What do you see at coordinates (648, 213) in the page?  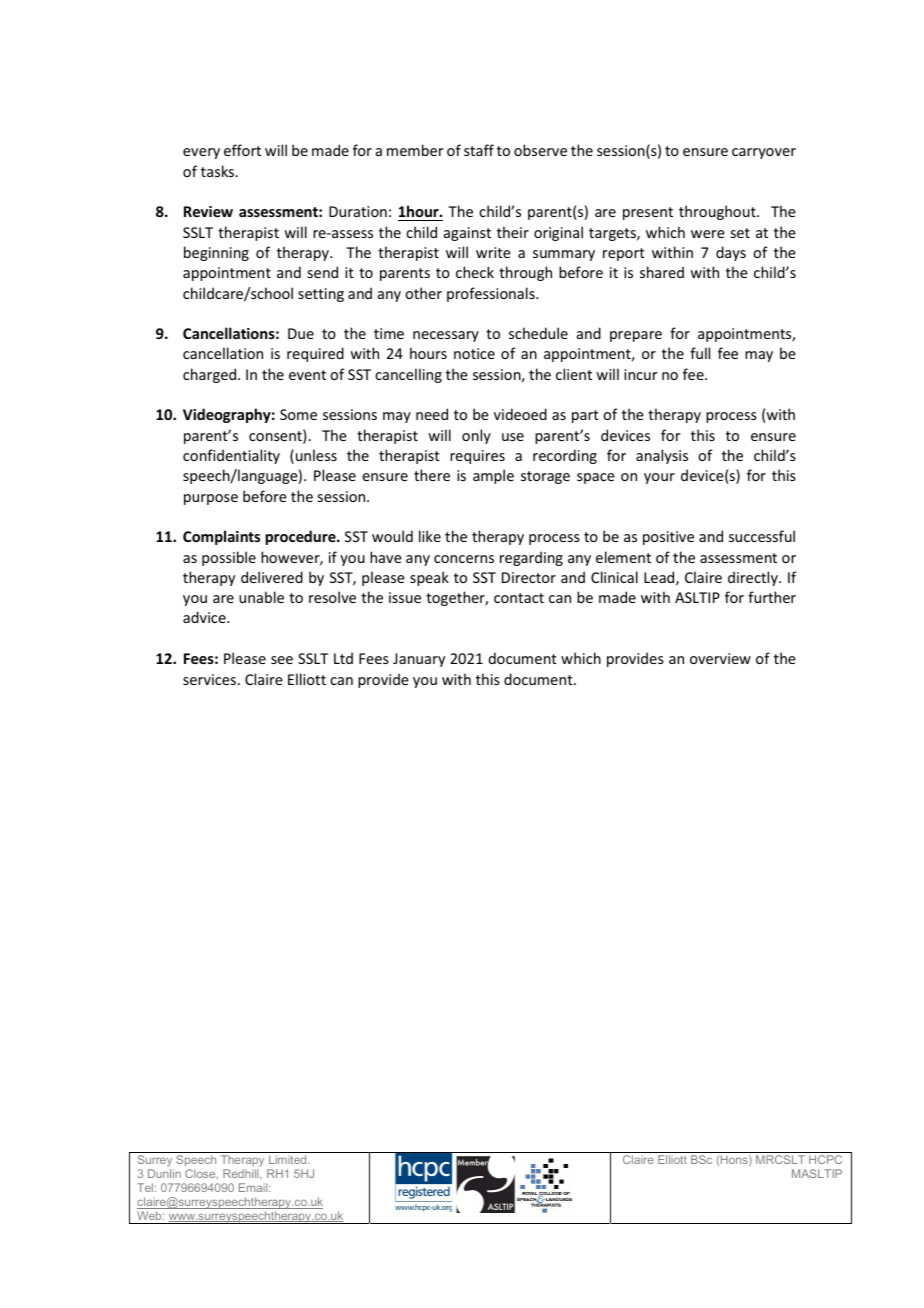 I see `present` at bounding box center [648, 213].
